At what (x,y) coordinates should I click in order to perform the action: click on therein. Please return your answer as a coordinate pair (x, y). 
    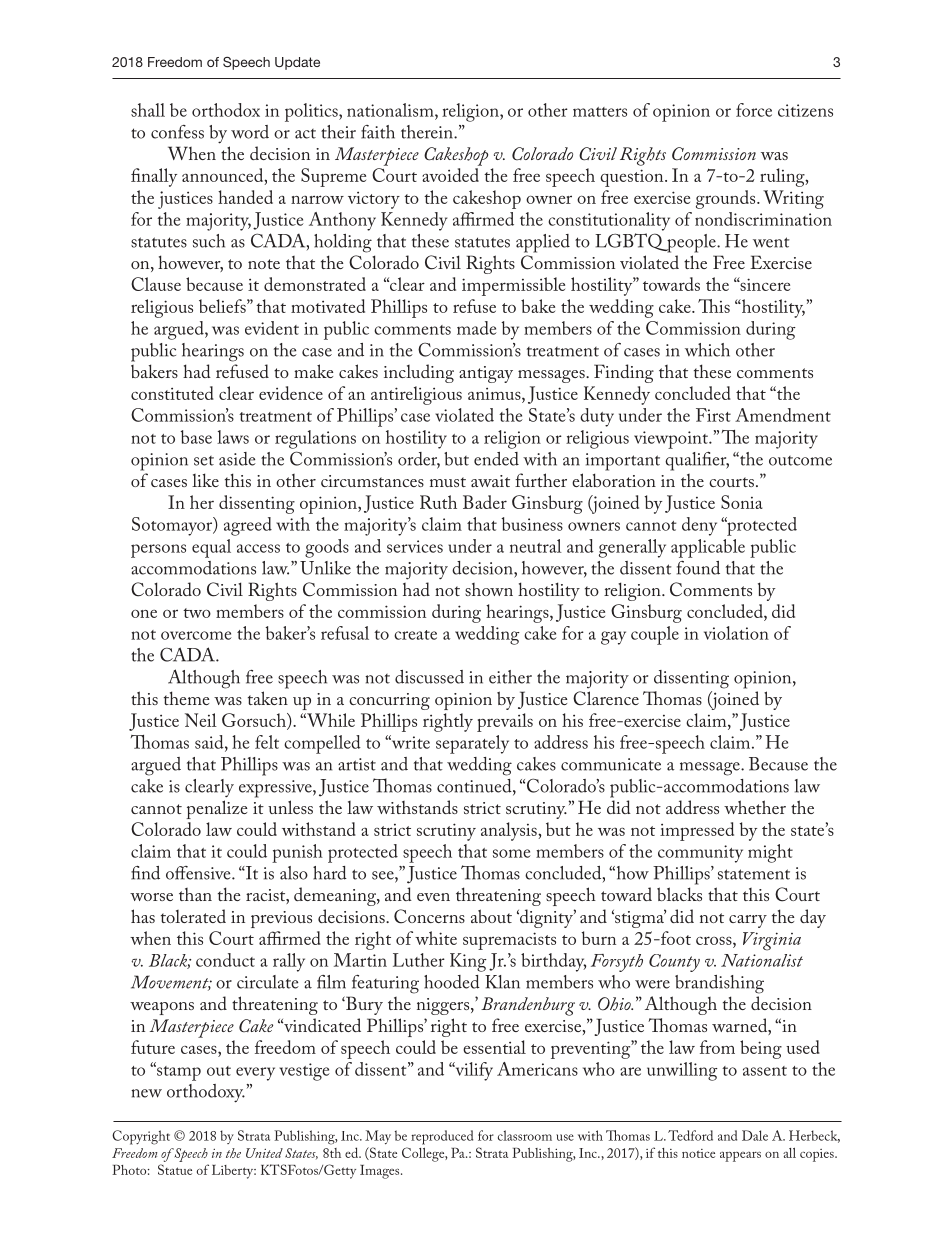
    Looking at the image, I should click on (428, 132).
